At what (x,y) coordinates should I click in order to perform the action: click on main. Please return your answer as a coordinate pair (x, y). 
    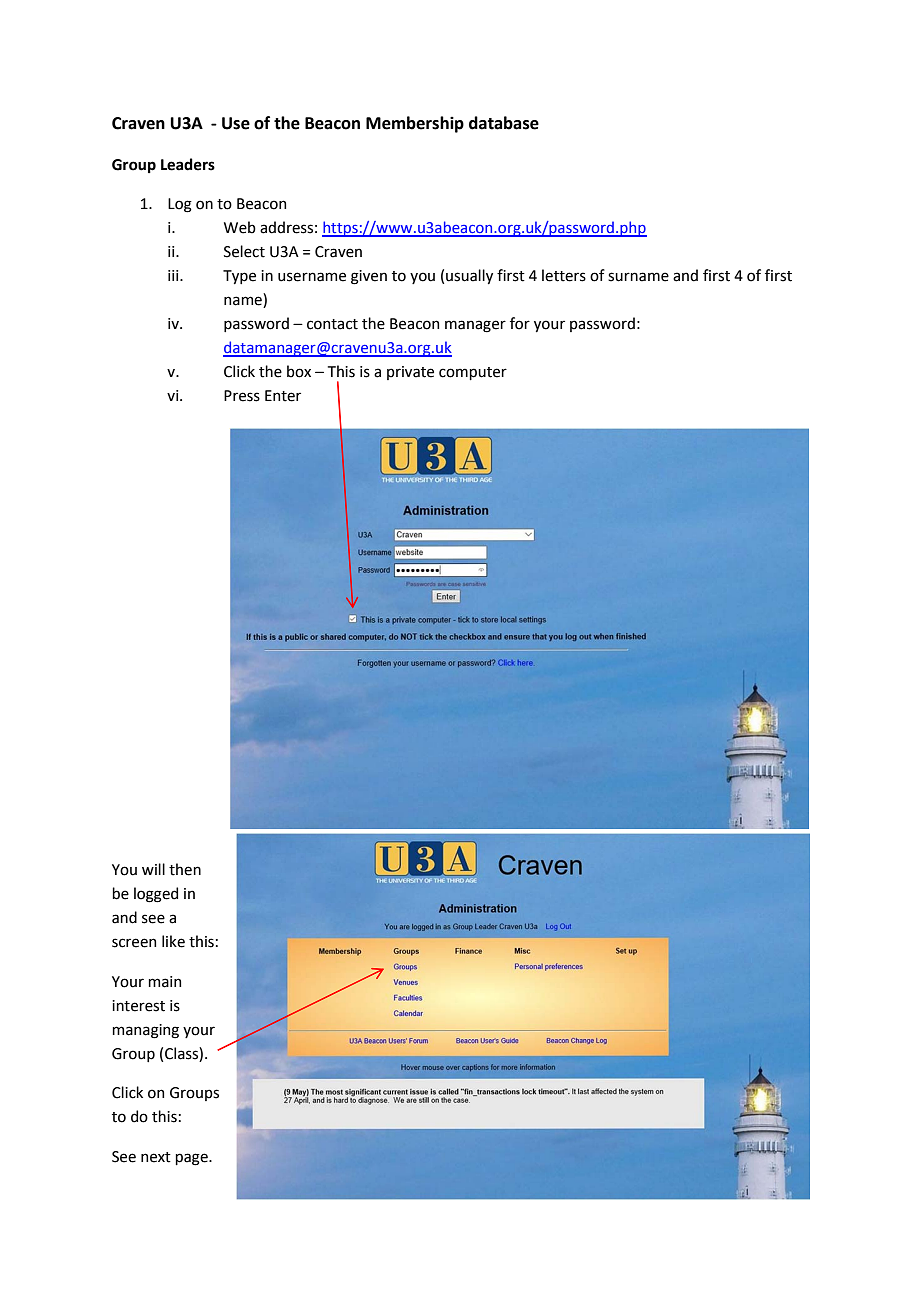
    Looking at the image, I should click on (164, 982).
